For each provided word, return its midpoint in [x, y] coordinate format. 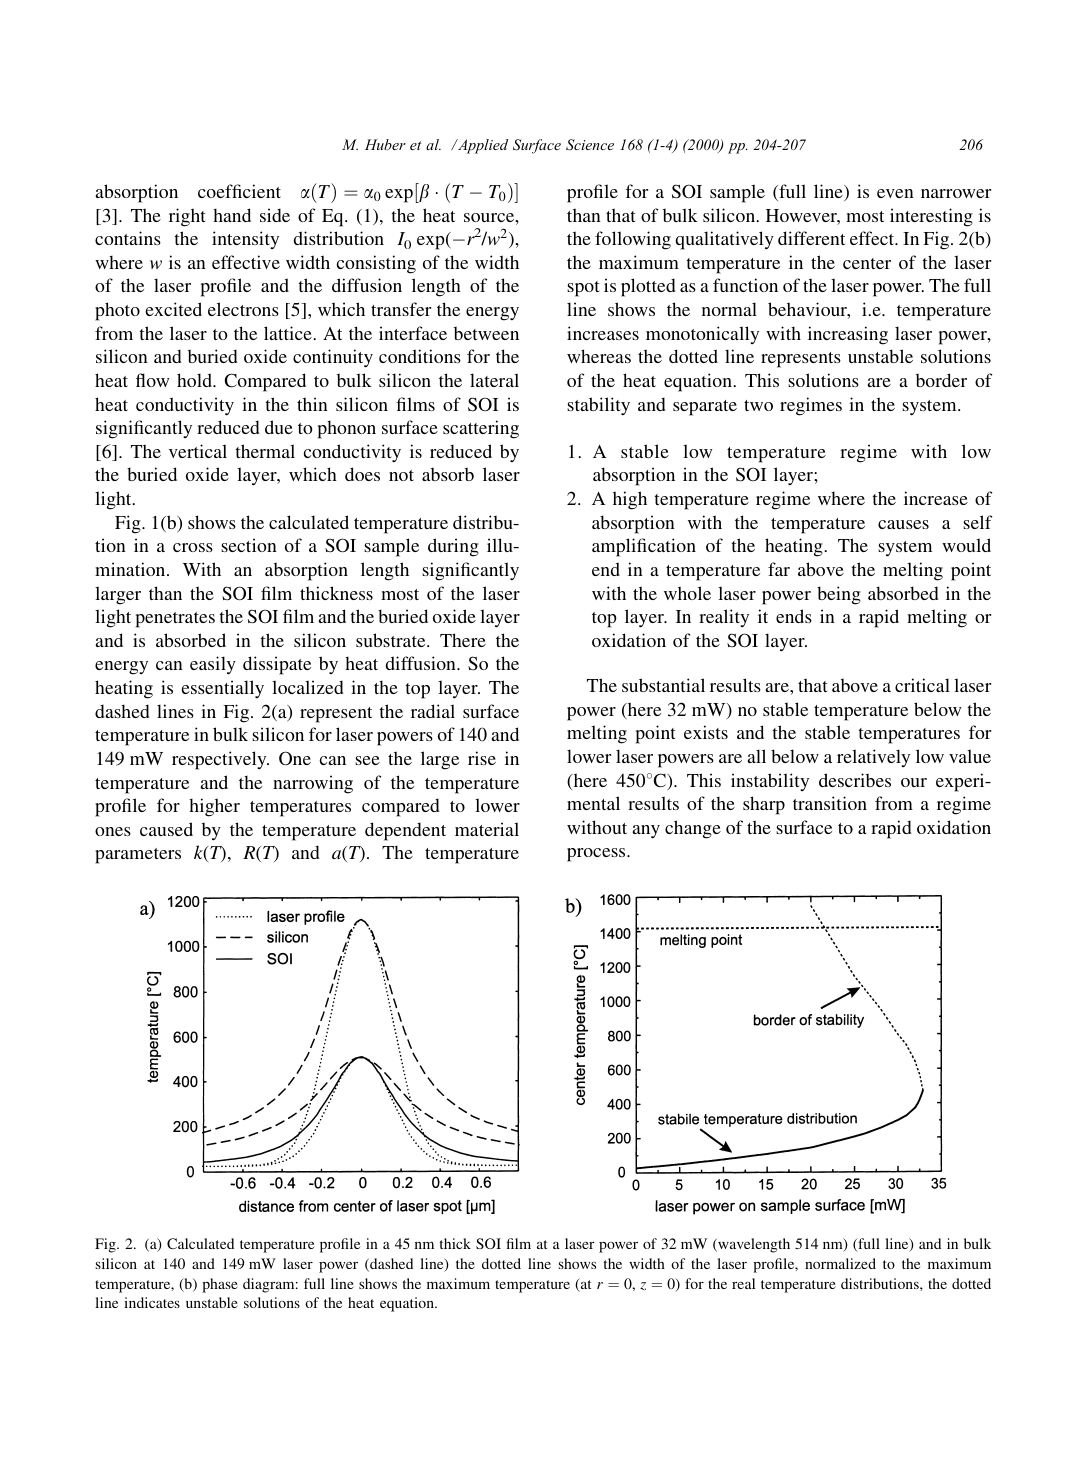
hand [232, 215]
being [839, 595]
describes [855, 780]
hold [195, 380]
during [453, 547]
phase [220, 1285]
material [487, 829]
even [895, 193]
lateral [494, 380]
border [941, 380]
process [597, 855]
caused [166, 829]
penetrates [175, 620]
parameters [138, 856]
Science [590, 145]
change [693, 829]
